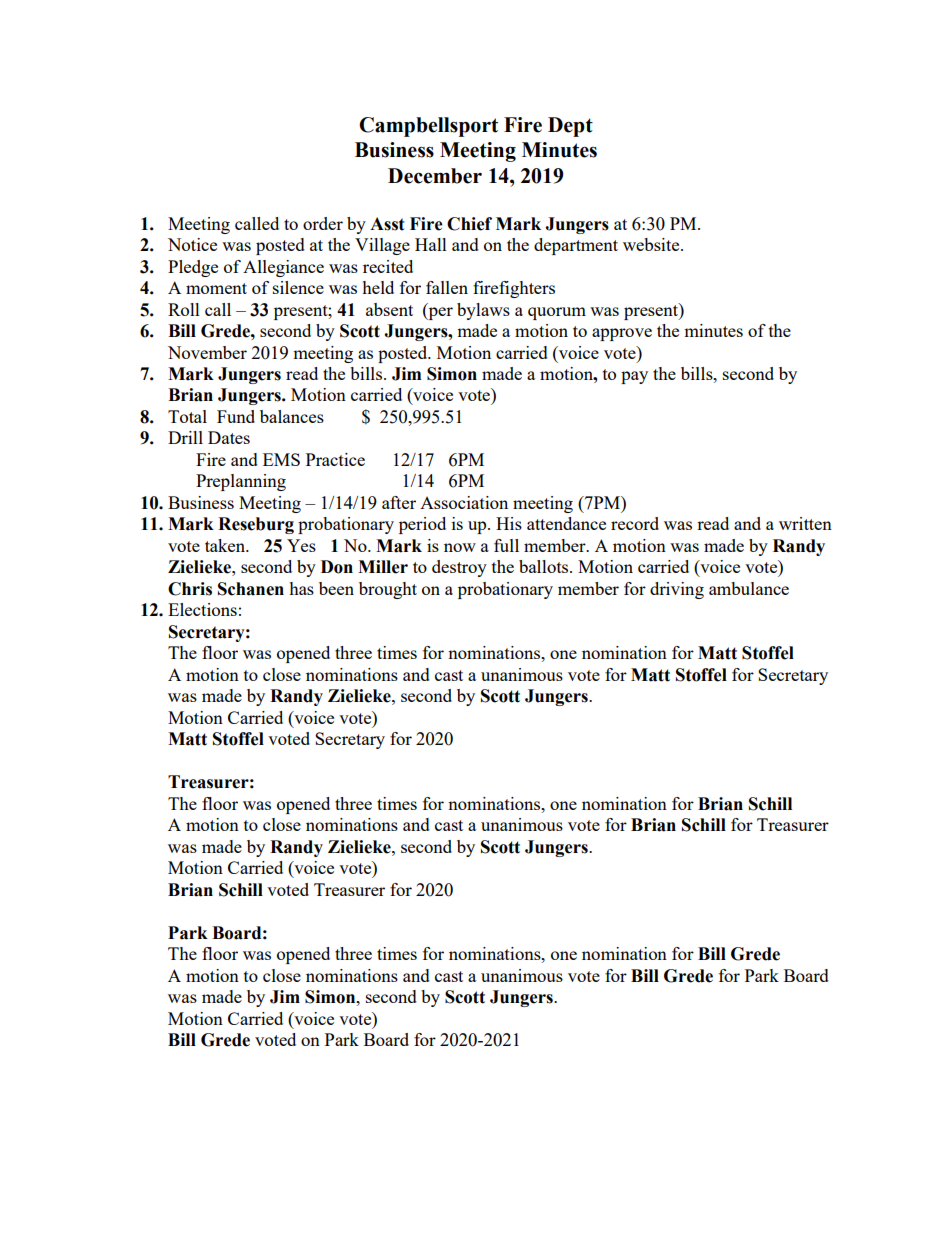  What do you see at coordinates (301, 588) in the screenshot?
I see `has` at bounding box center [301, 588].
